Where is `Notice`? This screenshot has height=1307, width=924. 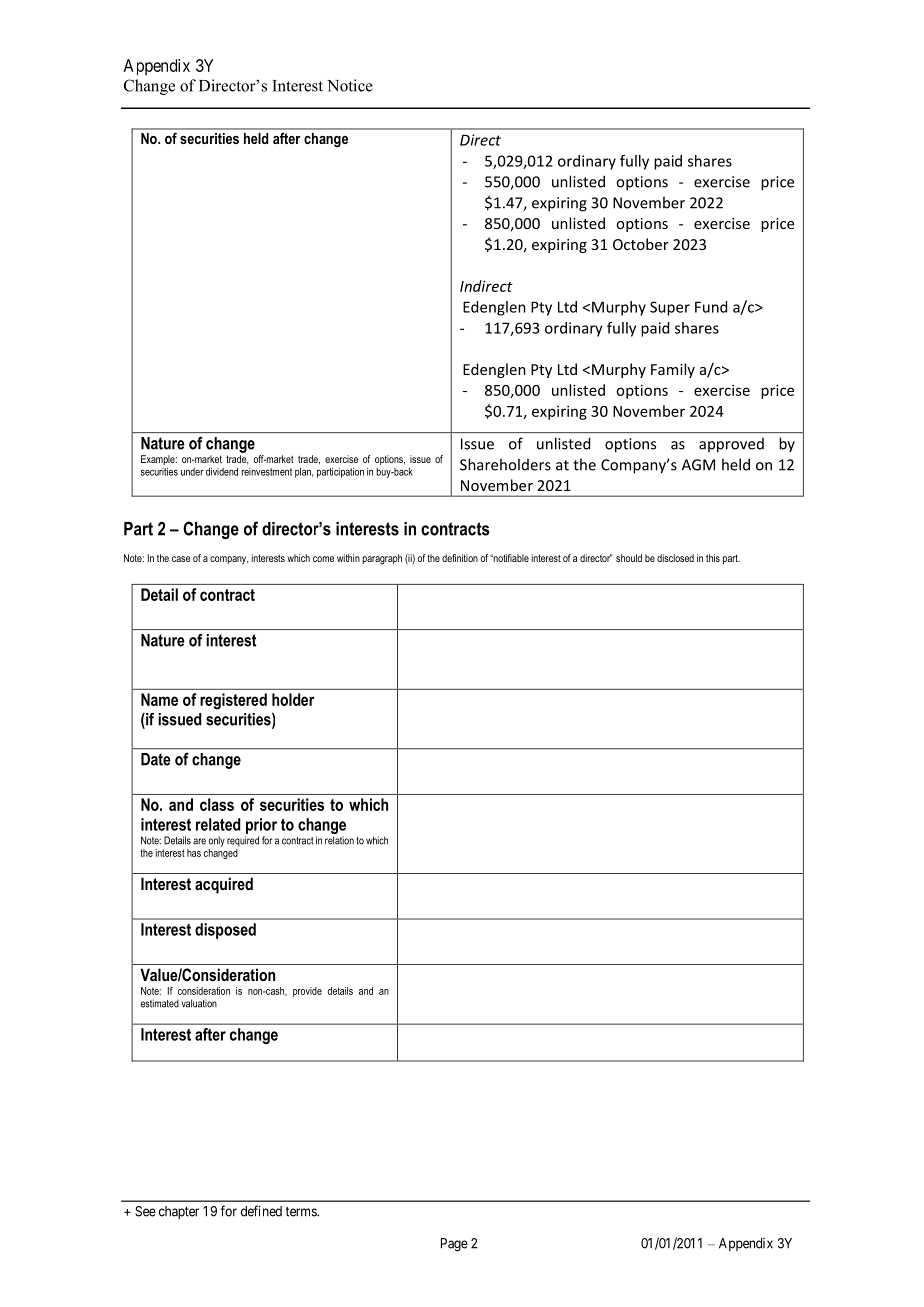 Notice is located at coordinates (350, 85).
